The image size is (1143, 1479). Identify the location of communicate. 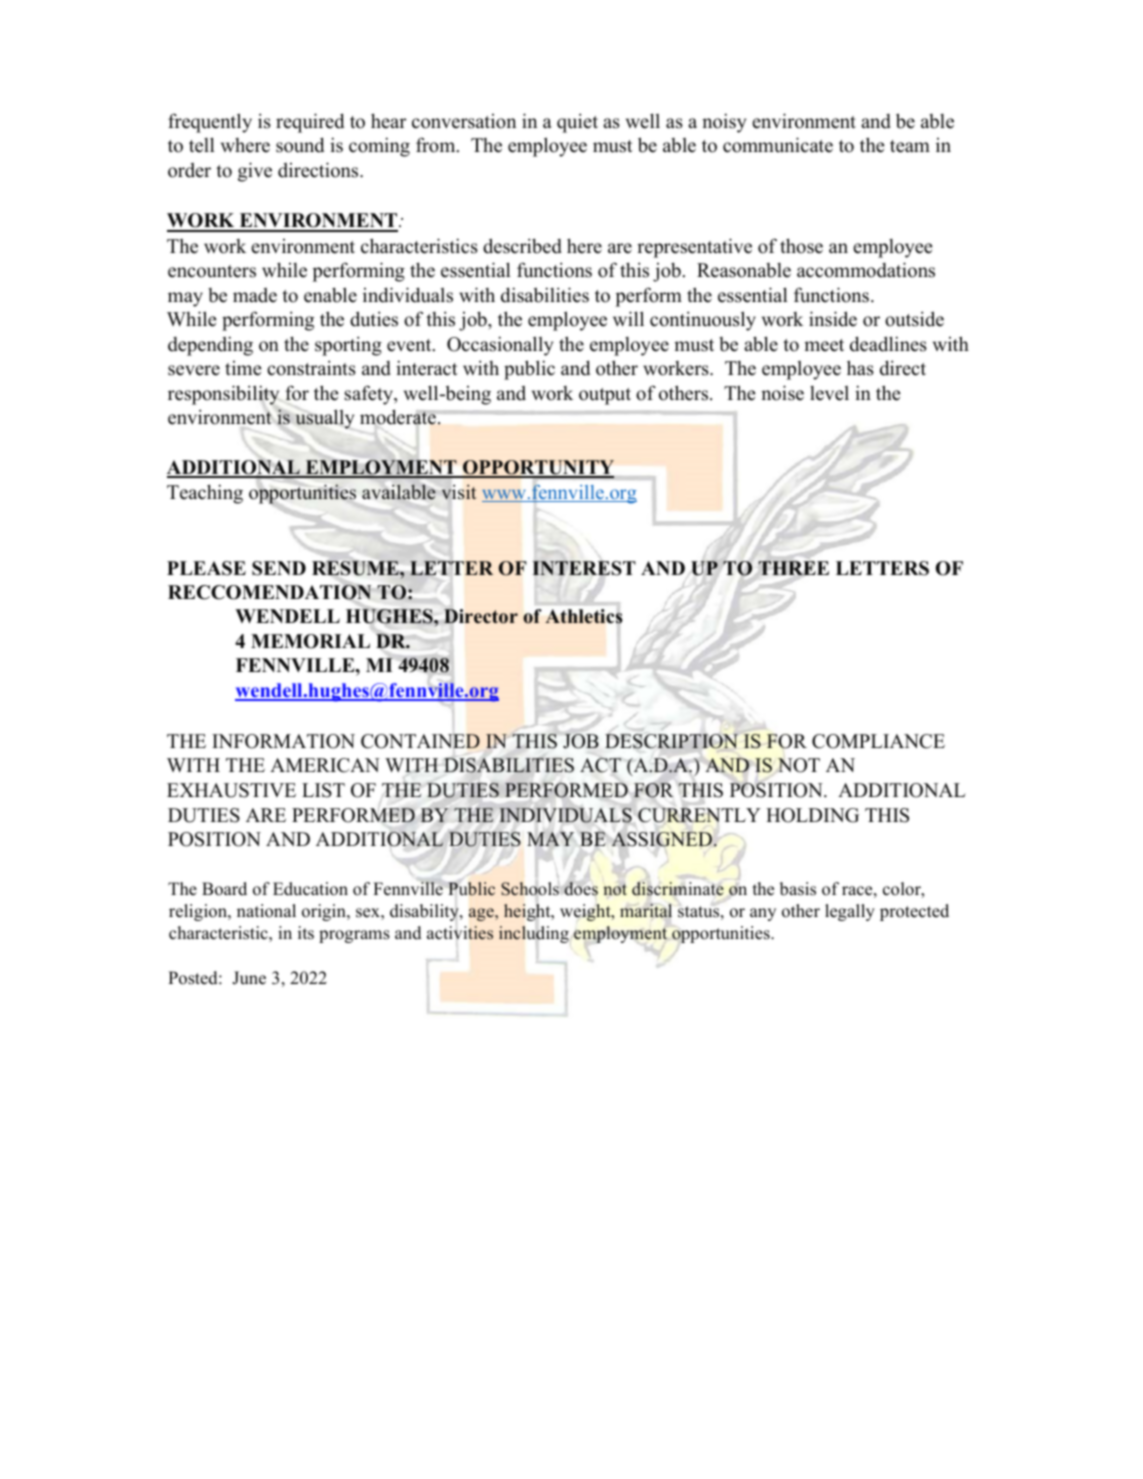
(778, 145).
